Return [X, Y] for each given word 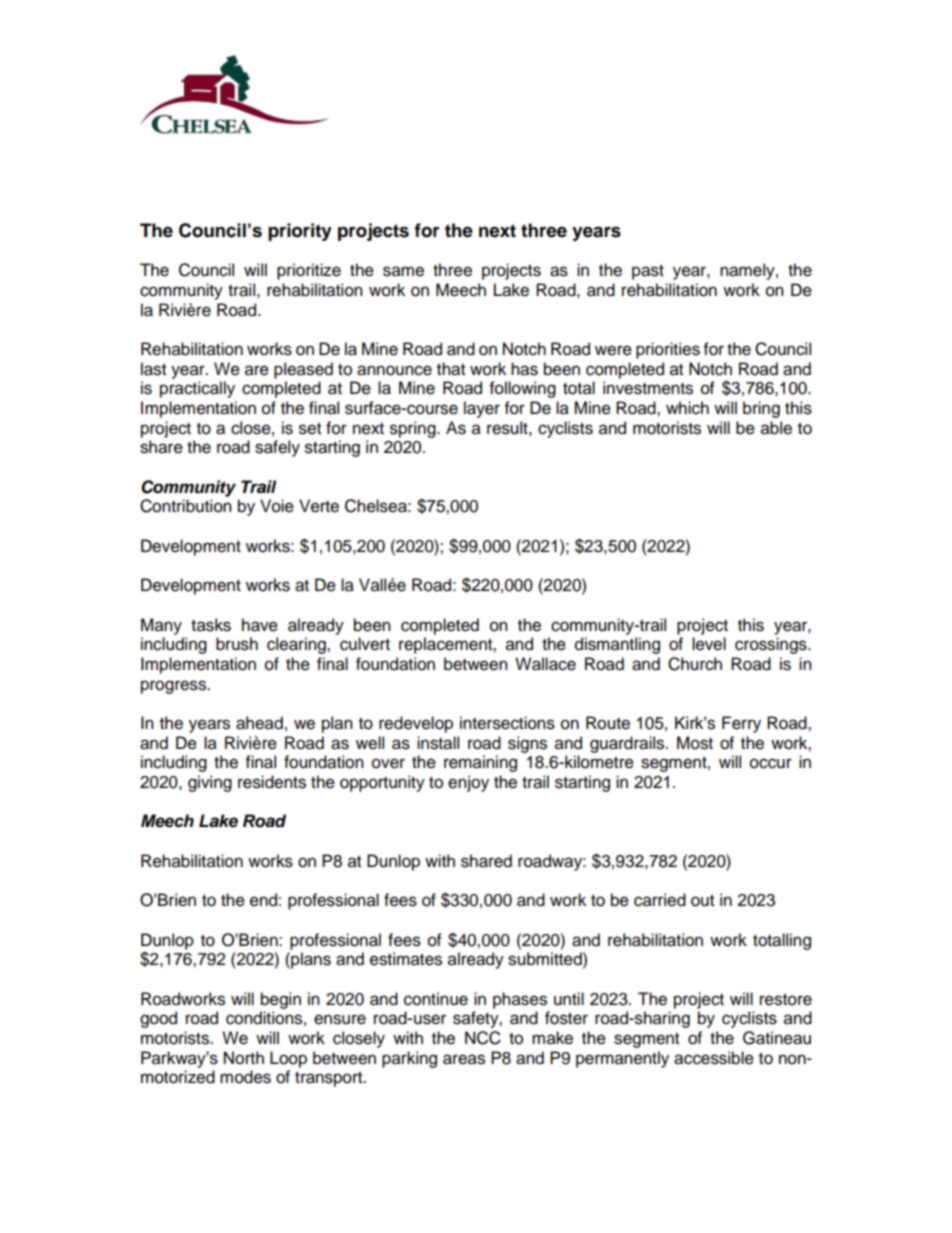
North [244, 1058]
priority [300, 232]
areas [464, 1059]
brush [237, 644]
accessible [714, 1058]
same [403, 271]
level [709, 644]
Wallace [545, 664]
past [648, 272]
